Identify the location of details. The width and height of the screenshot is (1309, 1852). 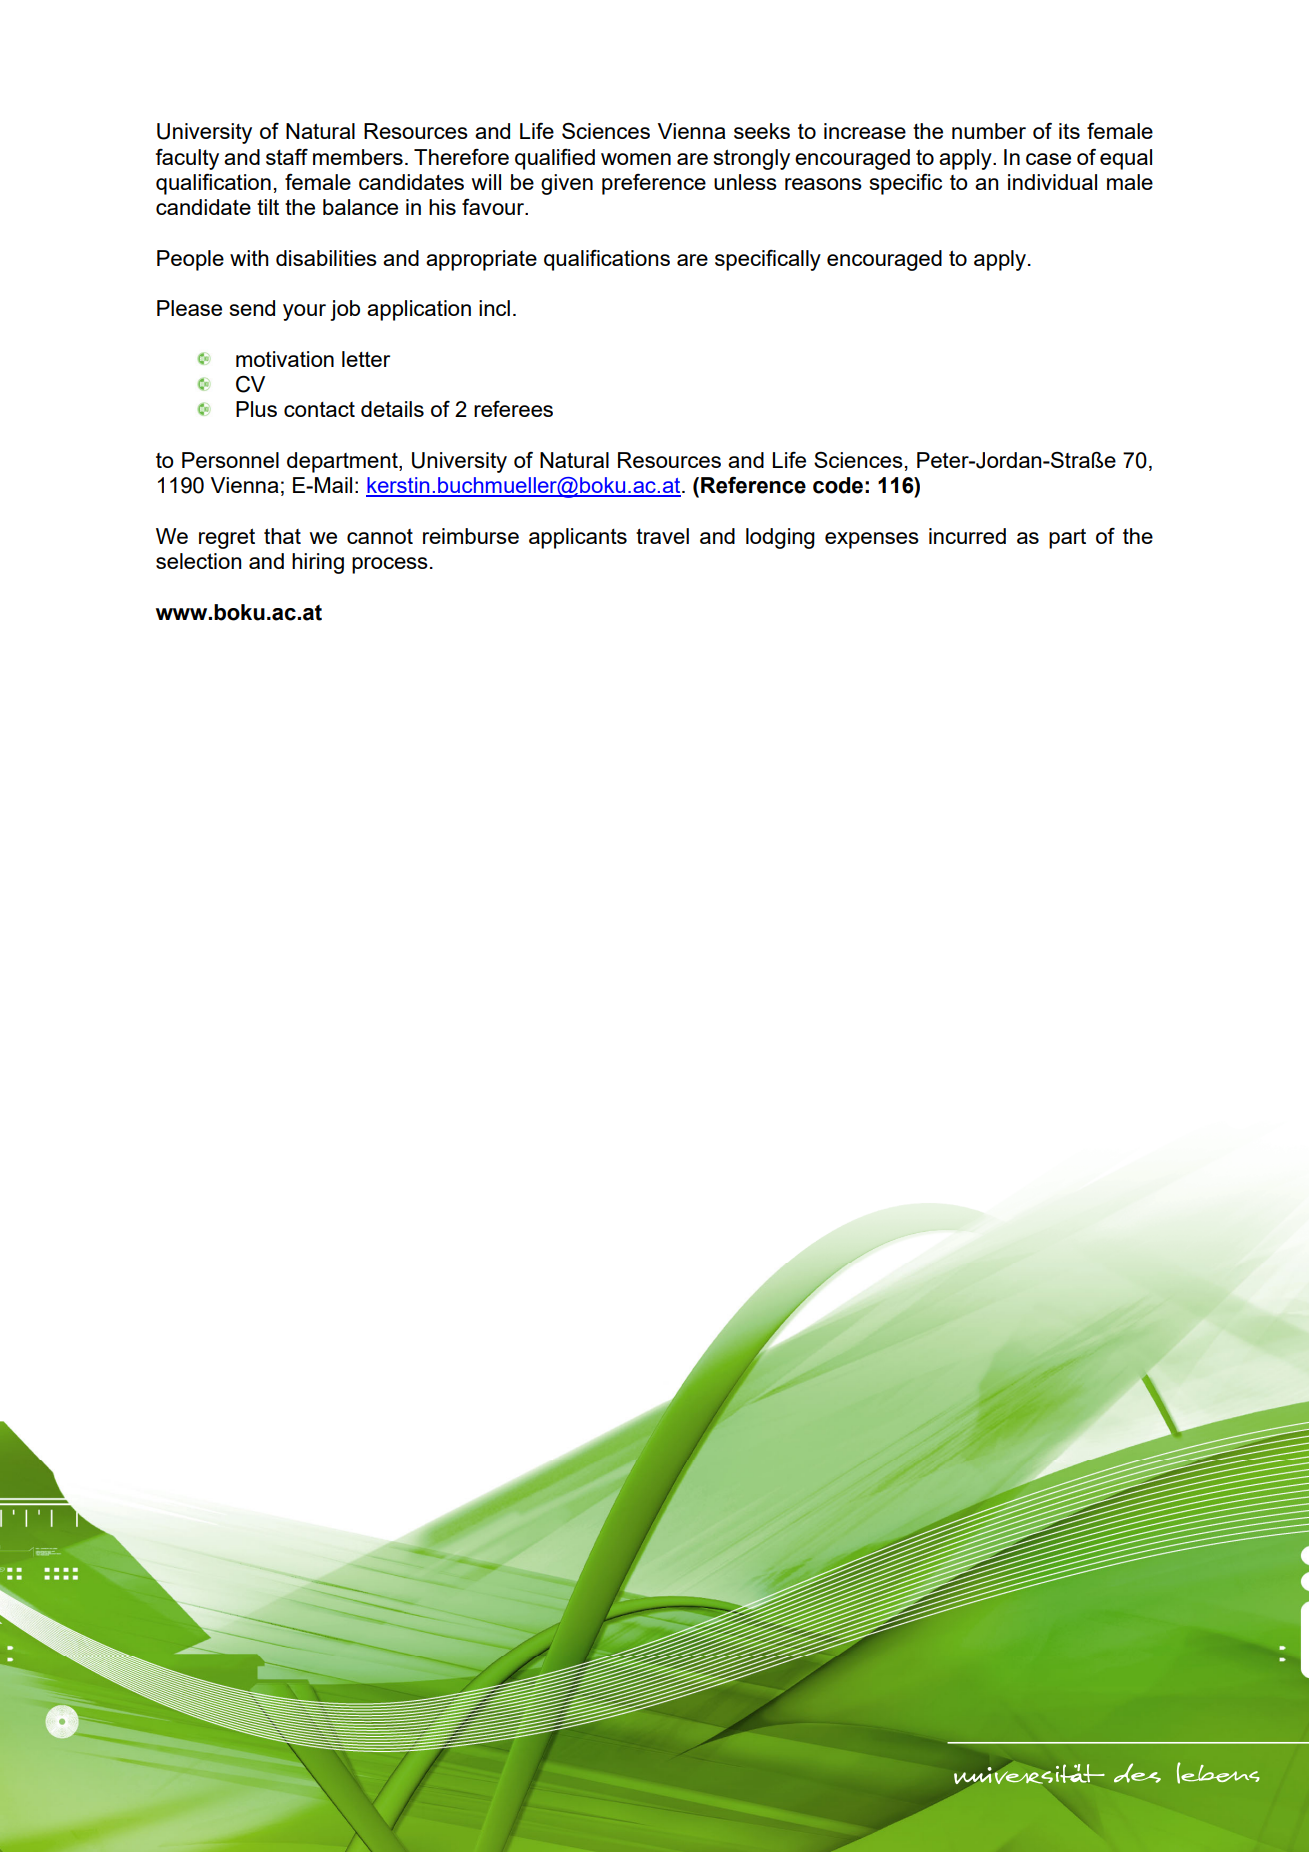
(392, 409).
